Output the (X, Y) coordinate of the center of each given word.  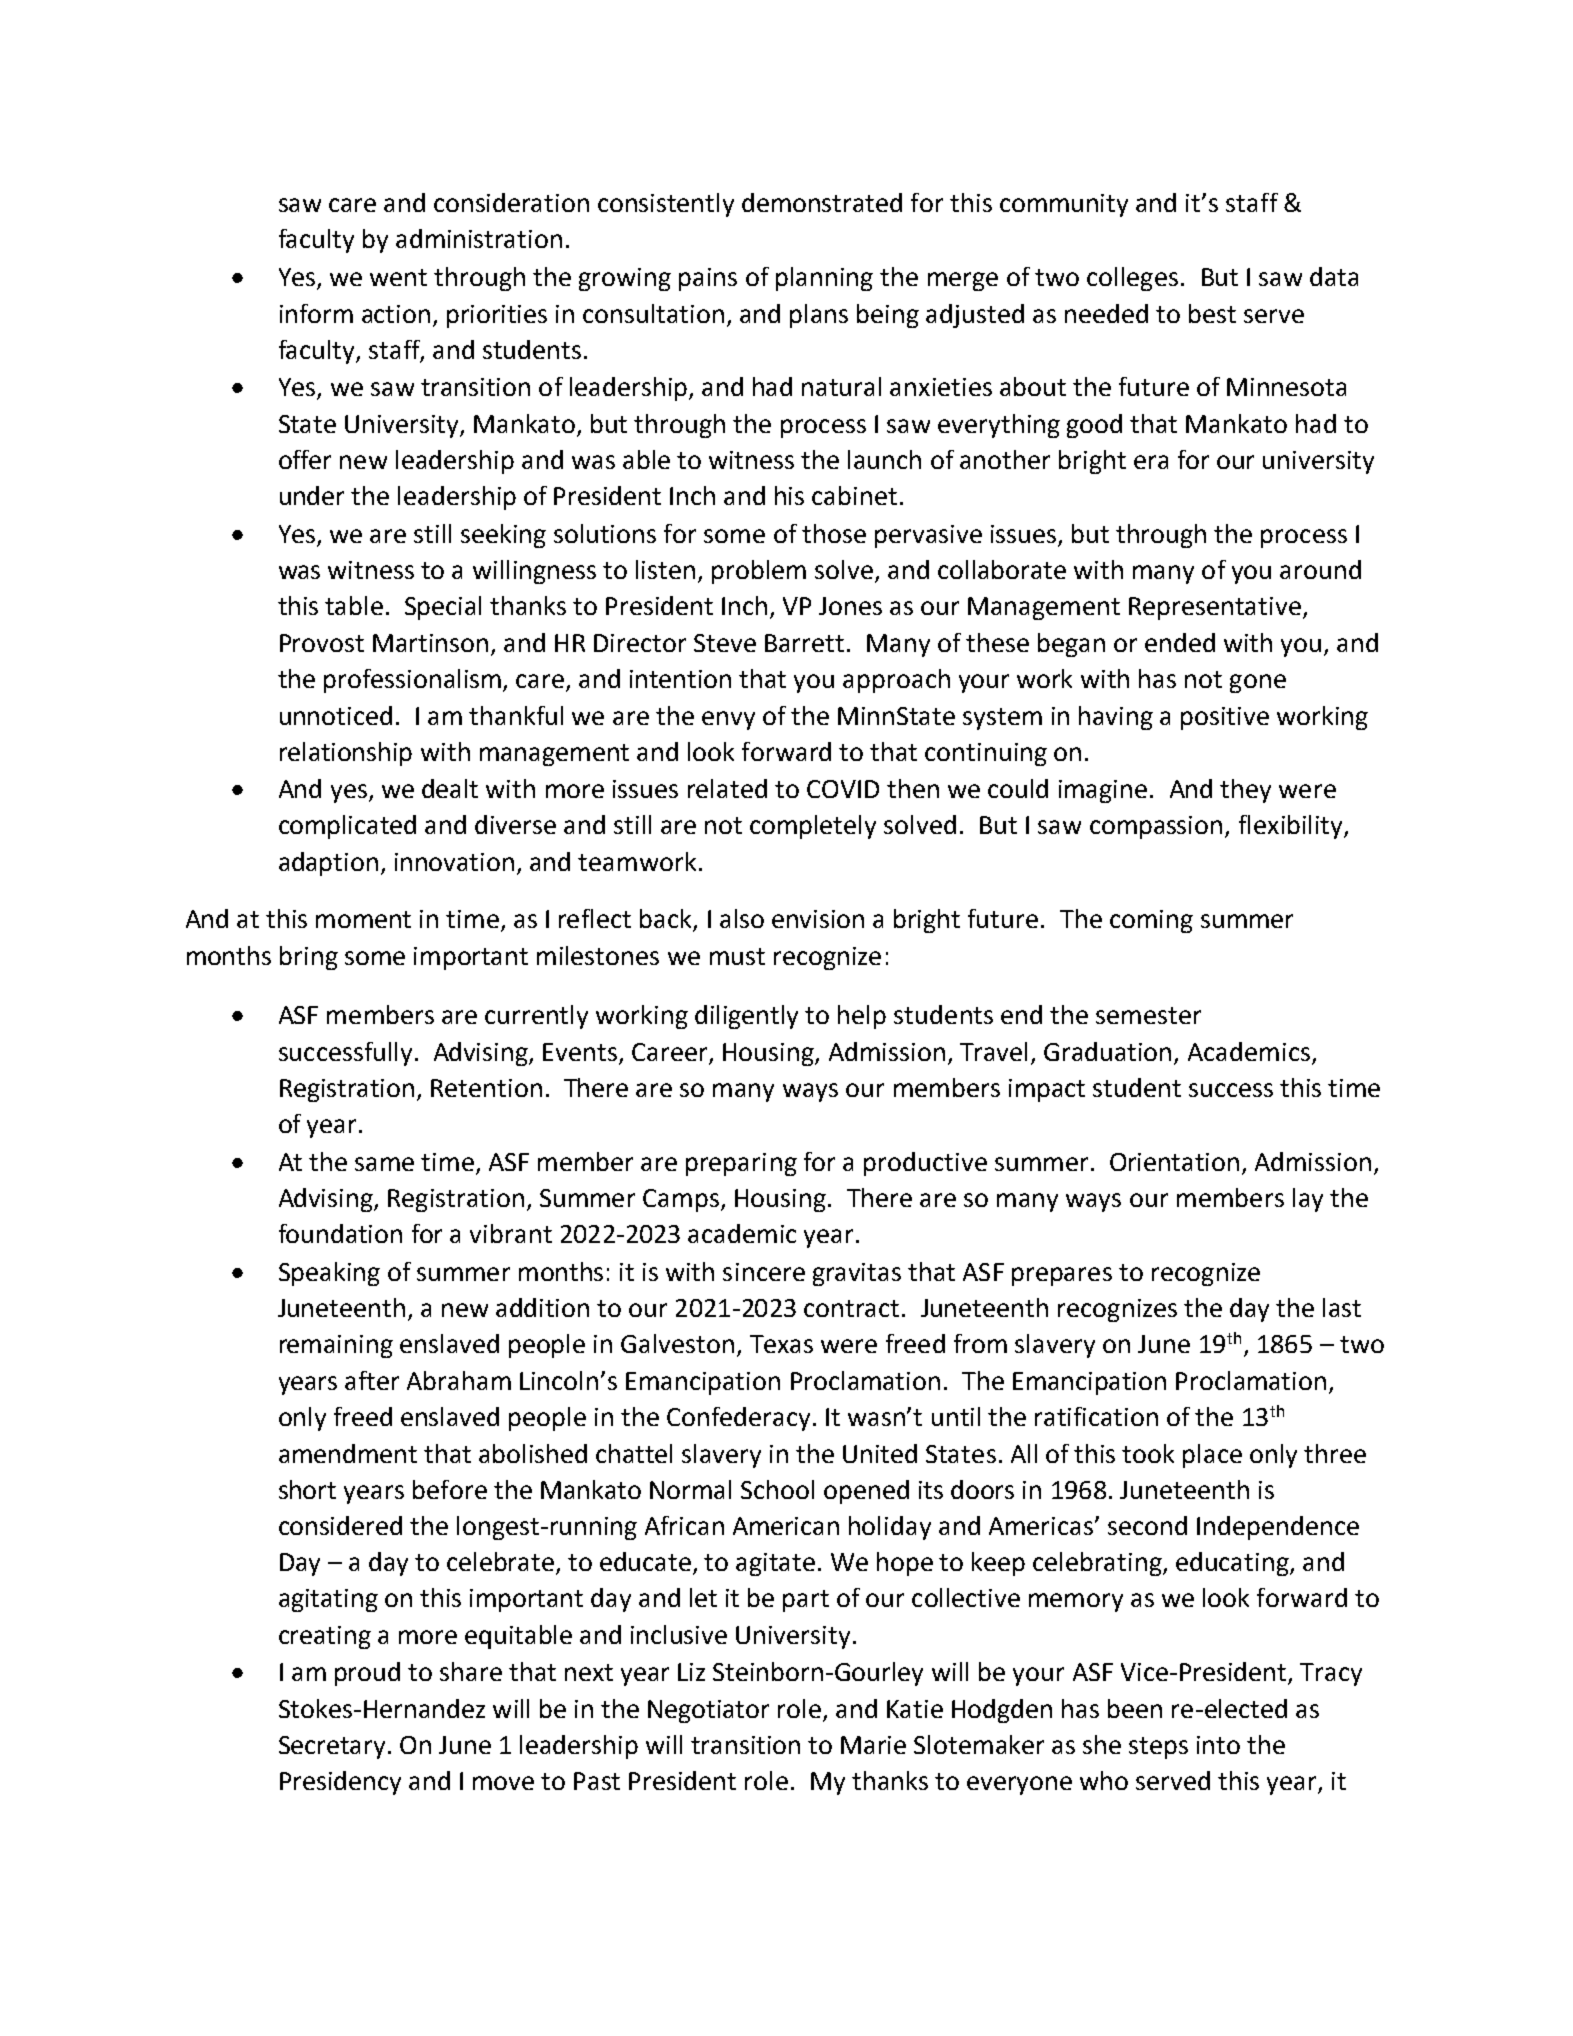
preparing (741, 1164)
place (1212, 1456)
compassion (1156, 827)
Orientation (1174, 1162)
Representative (1215, 608)
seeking (503, 536)
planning (824, 279)
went (398, 277)
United (880, 1453)
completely (813, 827)
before (450, 1489)
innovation (454, 862)
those (834, 533)
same (384, 1164)
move (503, 1783)
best (1212, 313)
